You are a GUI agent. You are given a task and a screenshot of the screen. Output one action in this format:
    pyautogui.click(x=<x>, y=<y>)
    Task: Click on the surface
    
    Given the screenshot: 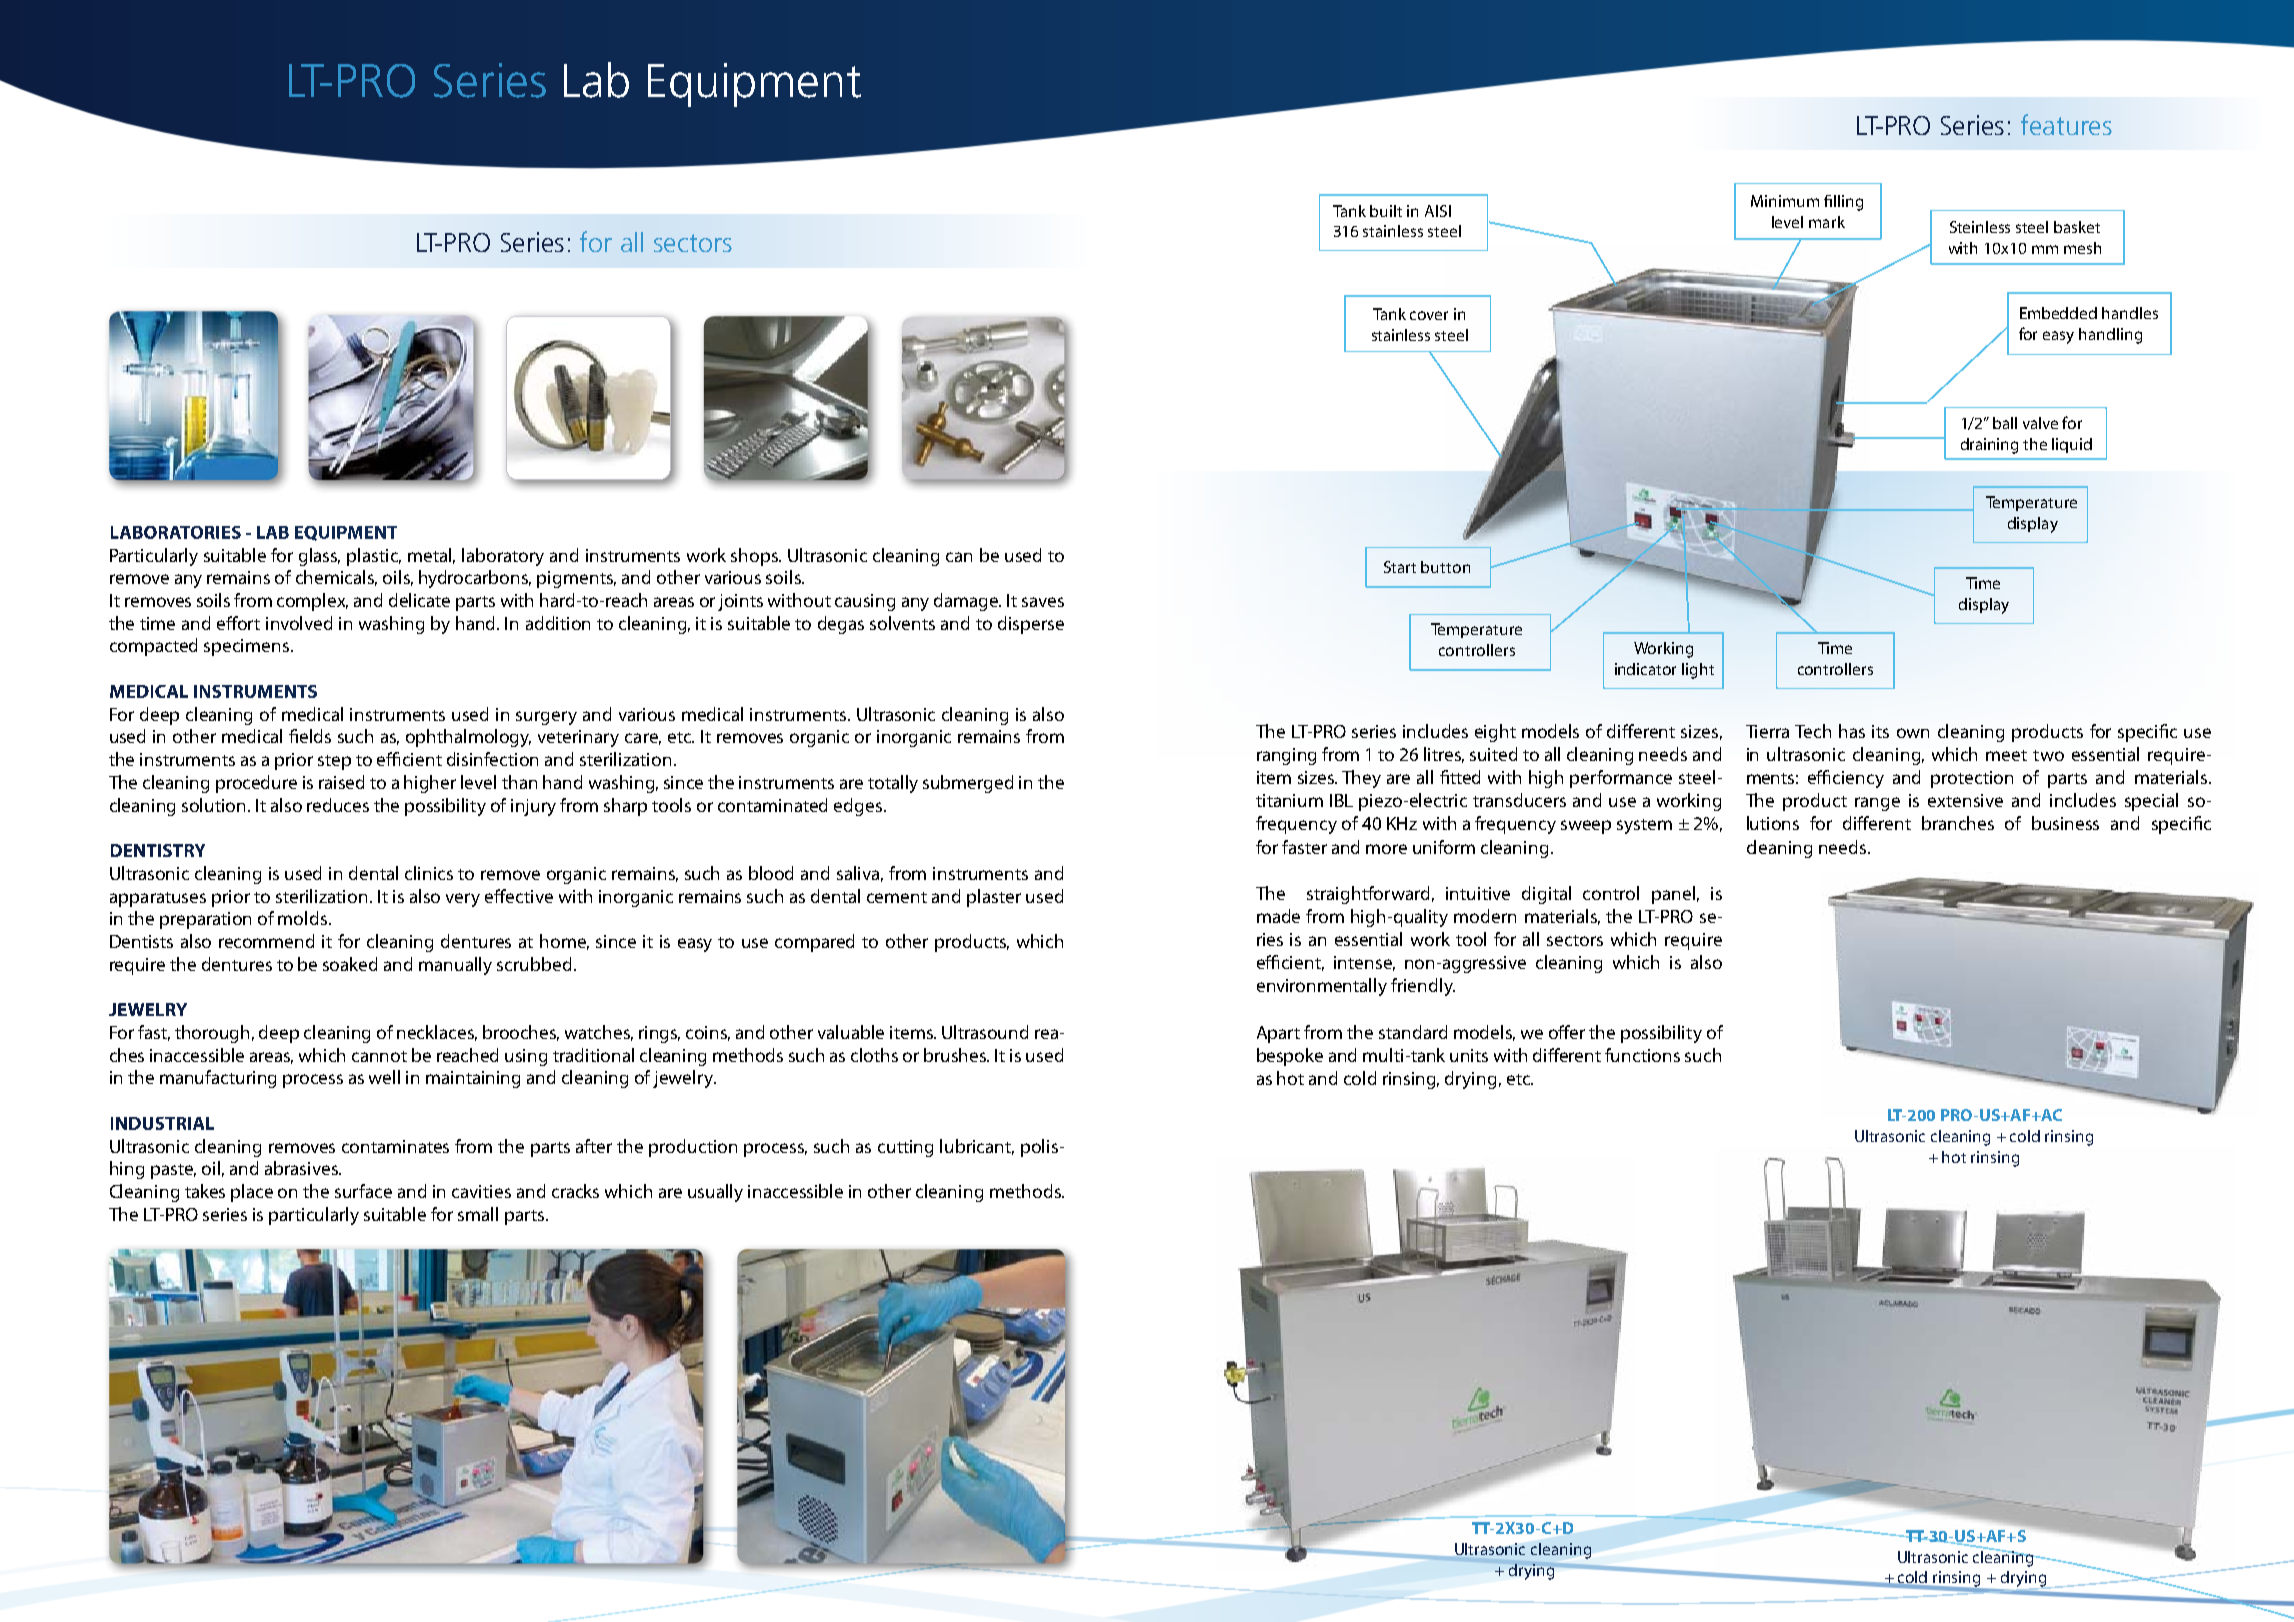 What is the action you would take?
    pyautogui.click(x=363, y=1191)
